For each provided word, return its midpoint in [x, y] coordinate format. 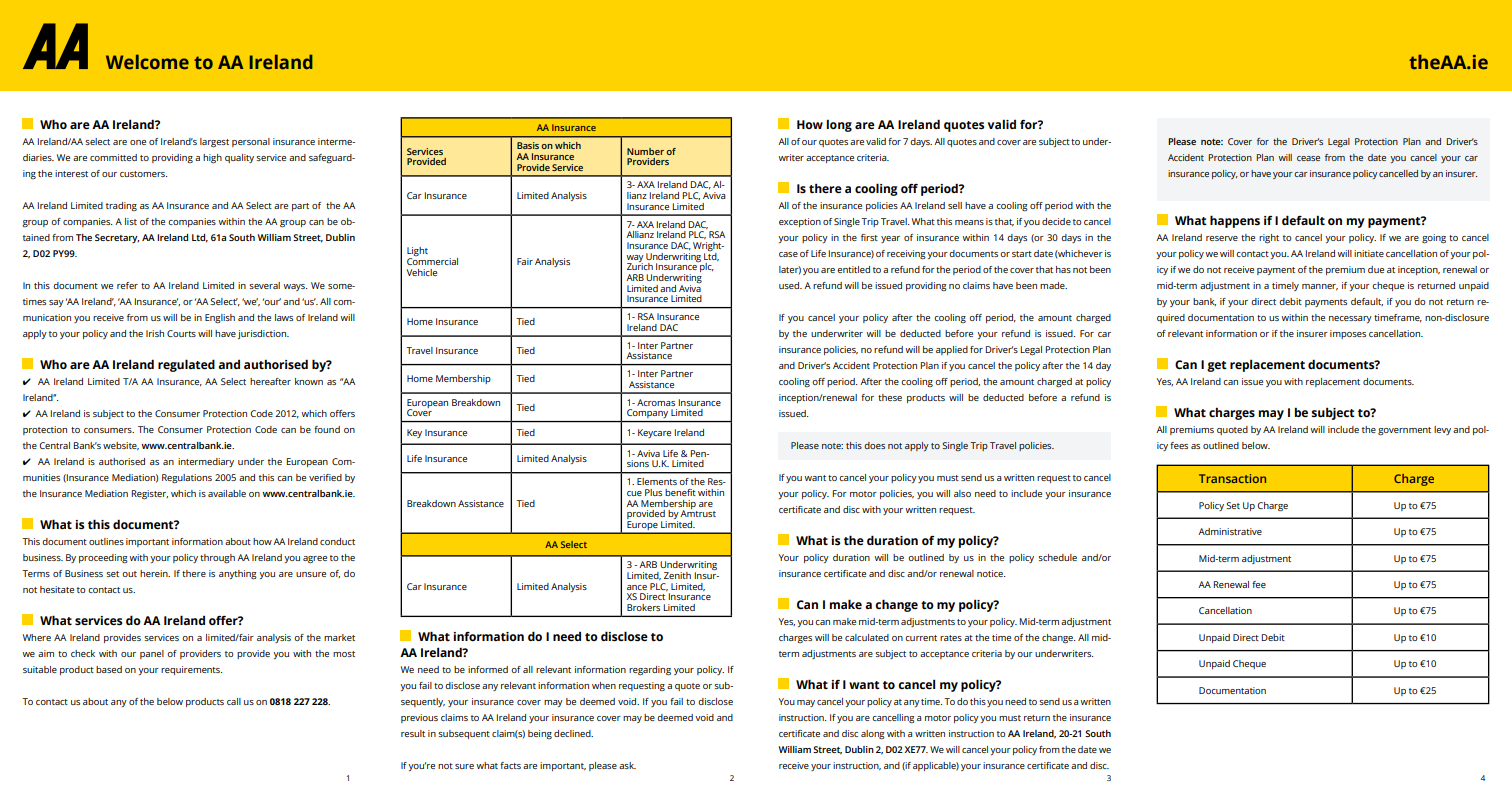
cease [1308, 158]
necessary [1350, 319]
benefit [680, 492]
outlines [106, 541]
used [790, 285]
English [220, 319]
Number [645, 151]
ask [627, 765]
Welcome [147, 62]
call [234, 701]
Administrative [1230, 531]
